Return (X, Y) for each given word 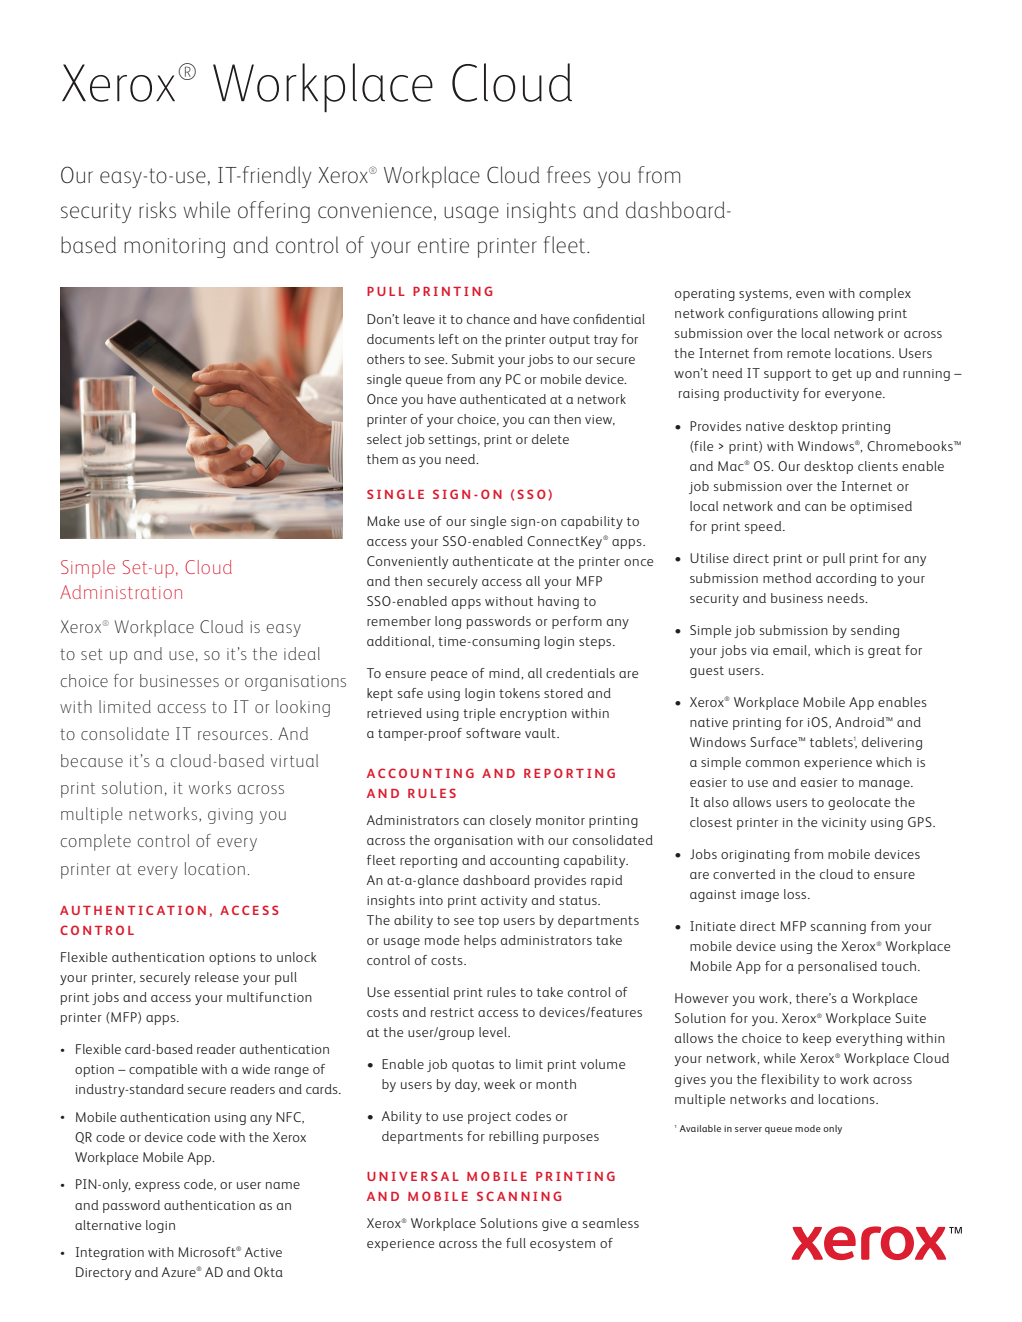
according (846, 579)
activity (504, 902)
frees (569, 175)
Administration (121, 592)
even (810, 294)
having (558, 602)
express (157, 1187)
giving (230, 816)
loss (796, 894)
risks (157, 209)
